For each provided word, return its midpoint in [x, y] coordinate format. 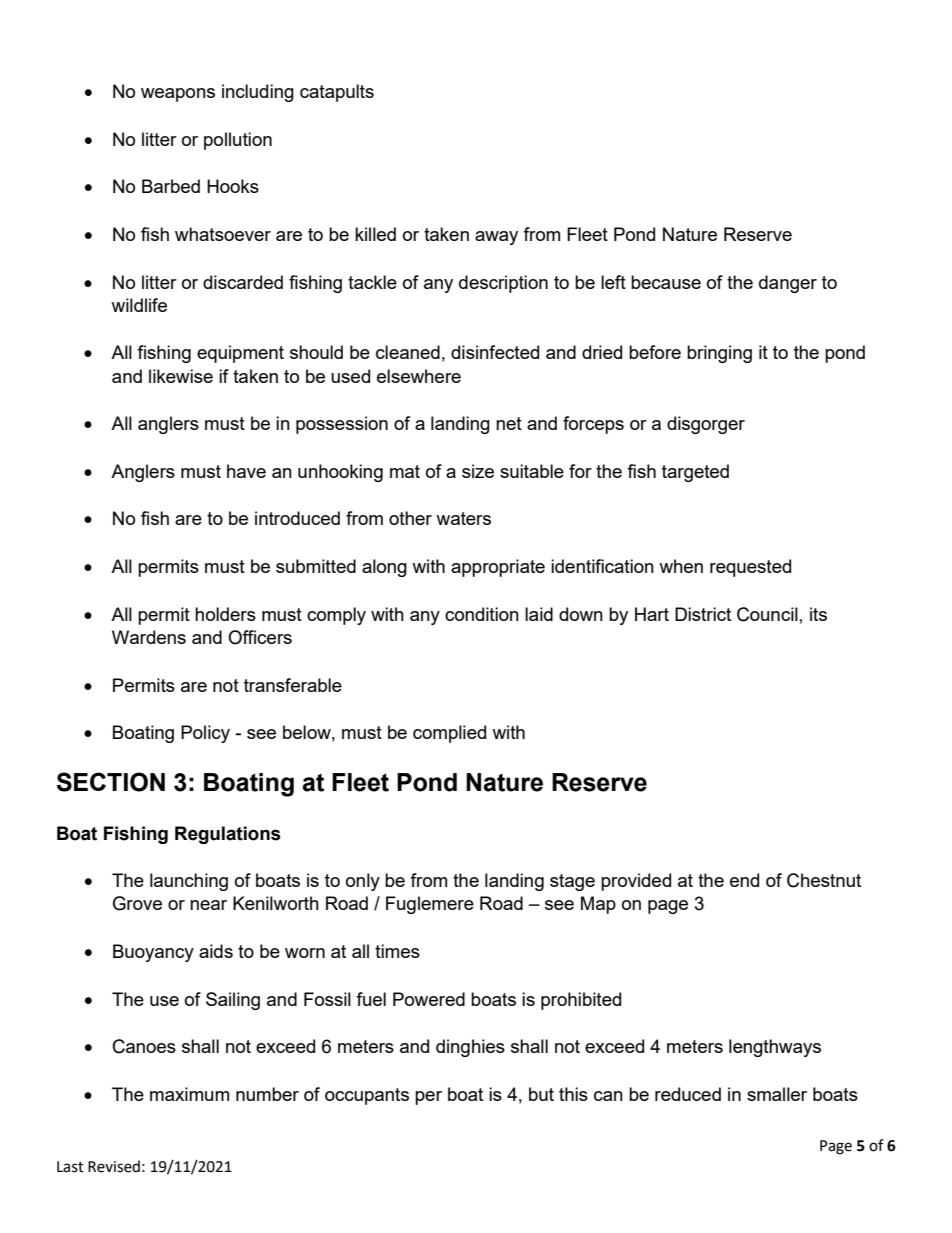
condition [482, 614]
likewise [181, 376]
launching [189, 882]
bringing [719, 354]
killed [375, 234]
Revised [114, 1166]
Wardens [149, 637]
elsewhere [419, 376]
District [703, 614]
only [363, 882]
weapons [178, 95]
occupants [367, 1096]
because [666, 282]
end [744, 880]
